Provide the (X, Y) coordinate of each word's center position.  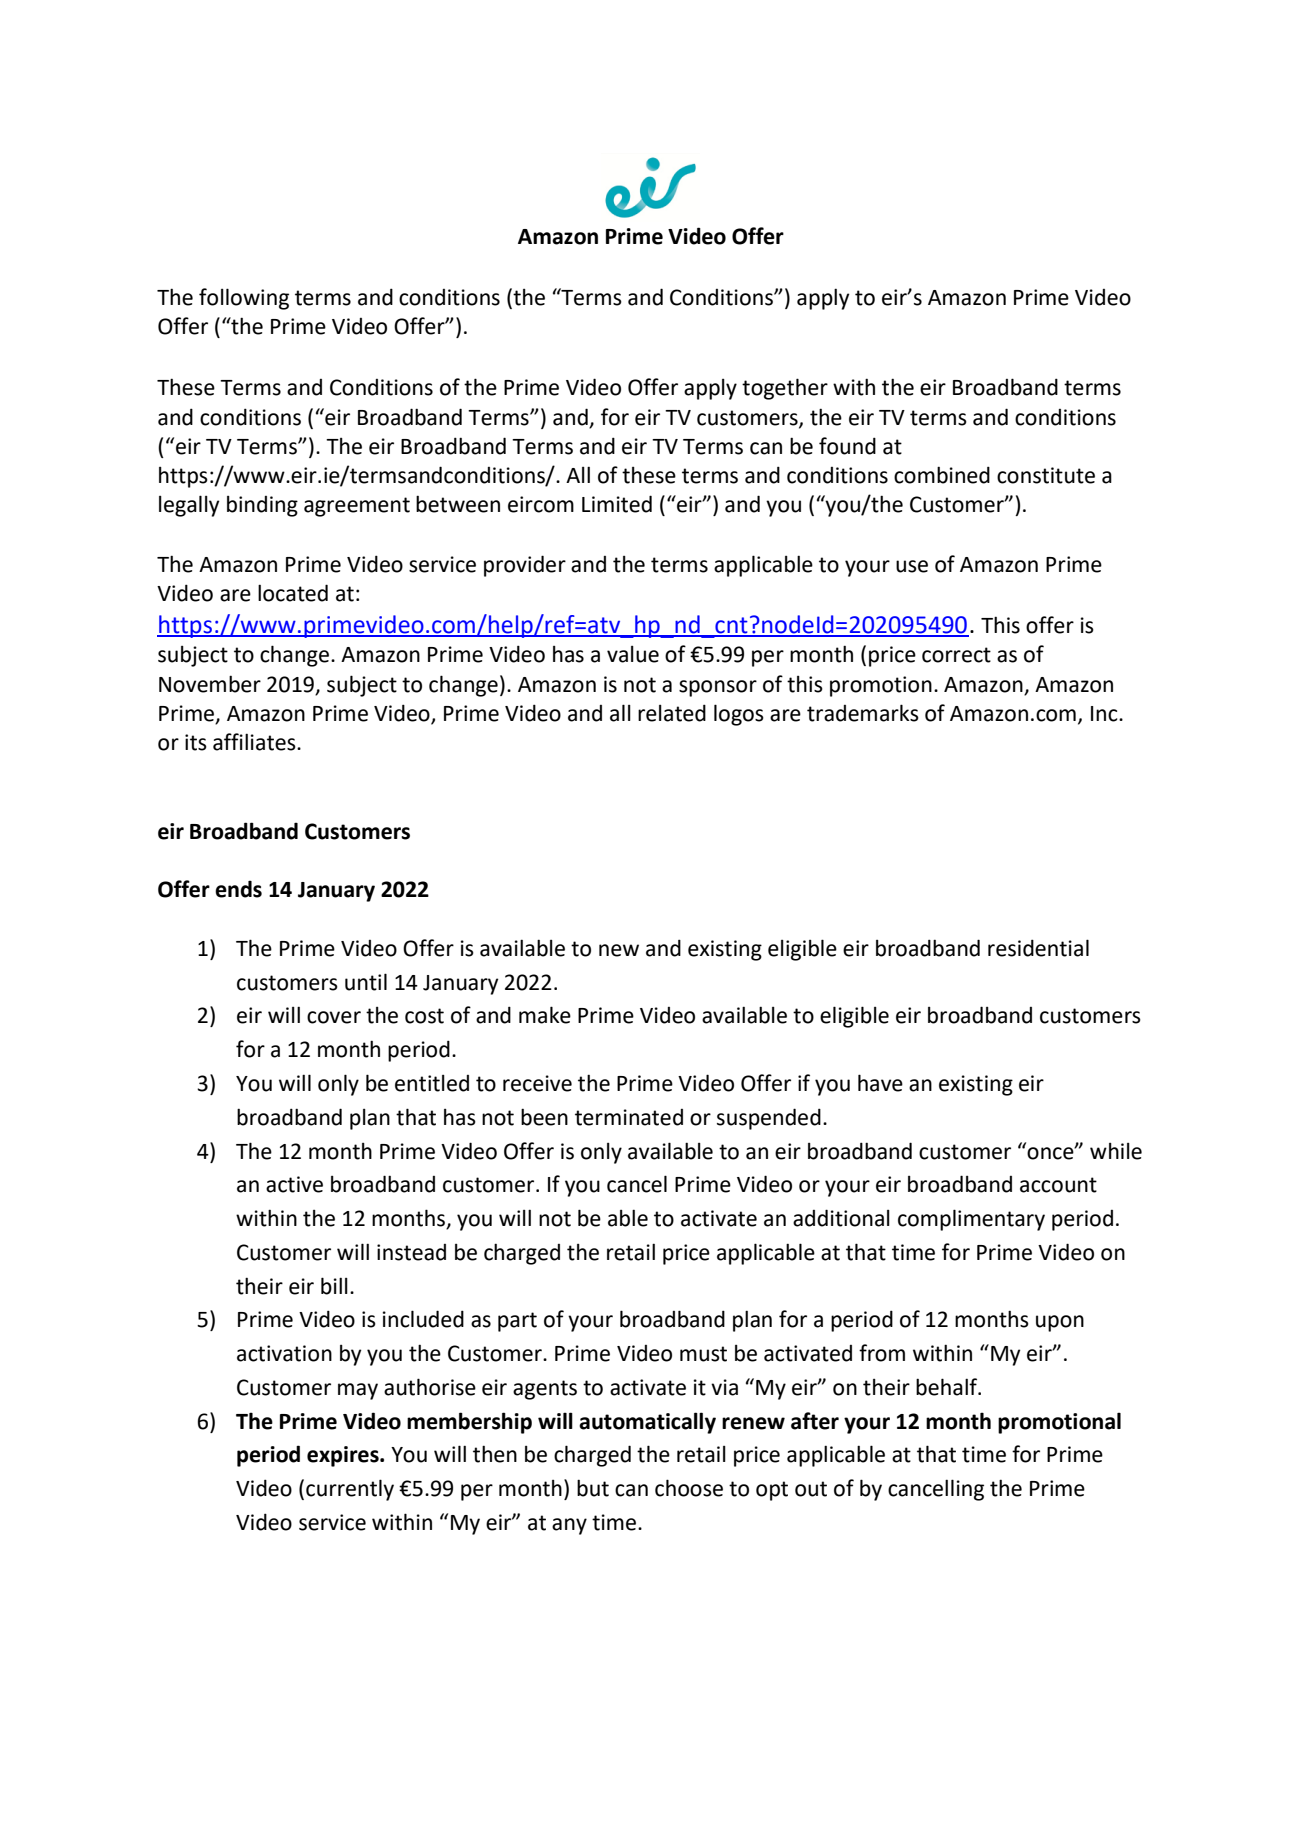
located (293, 593)
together (785, 389)
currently (350, 1490)
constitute (1046, 475)
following (244, 299)
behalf (948, 1387)
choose (689, 1488)
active (294, 1184)
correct (956, 655)
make (545, 1015)
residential (1038, 948)
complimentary (971, 1220)
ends (238, 889)
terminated (629, 1117)
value (633, 654)
